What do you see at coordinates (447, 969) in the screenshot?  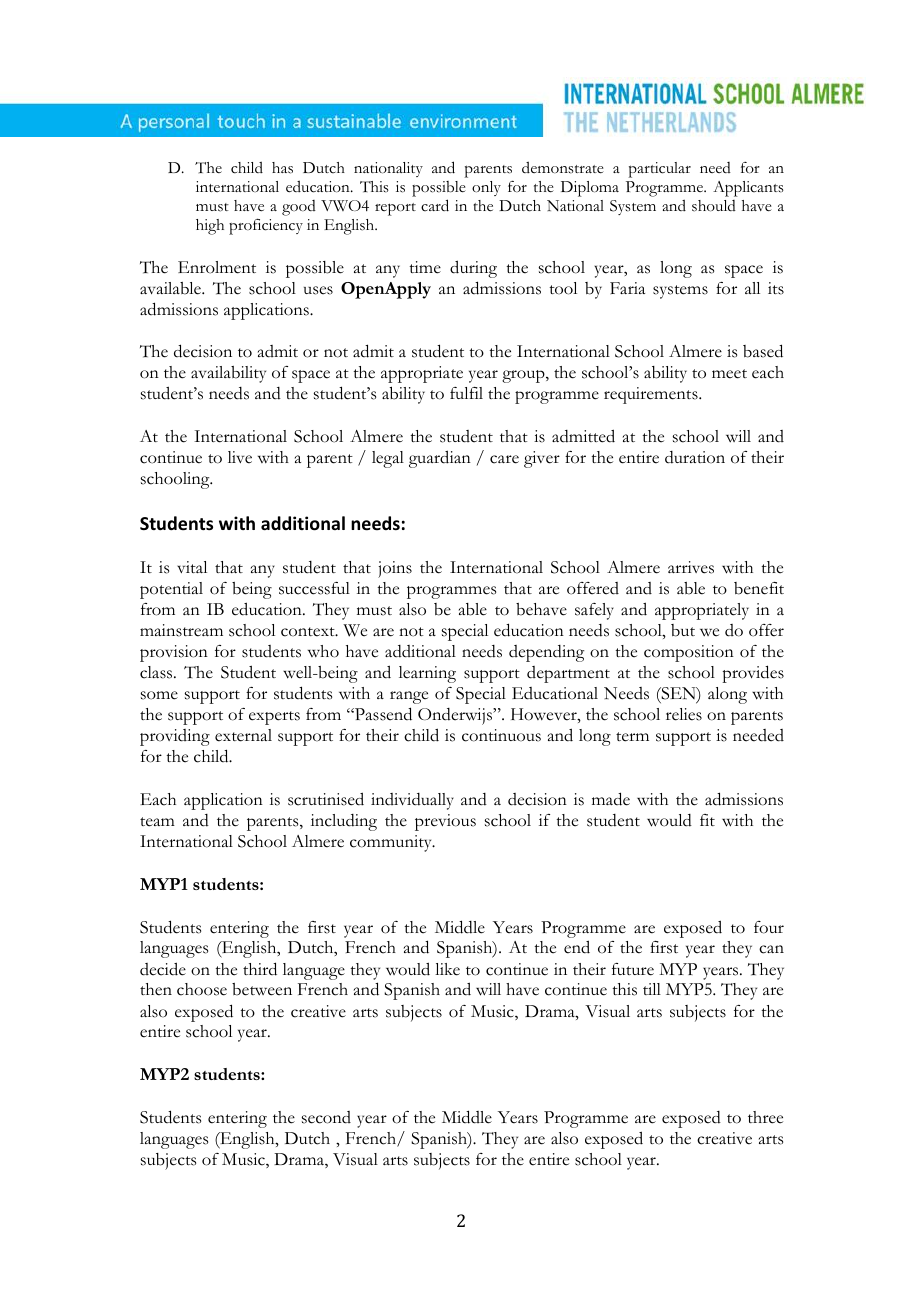 I see `like` at bounding box center [447, 969].
